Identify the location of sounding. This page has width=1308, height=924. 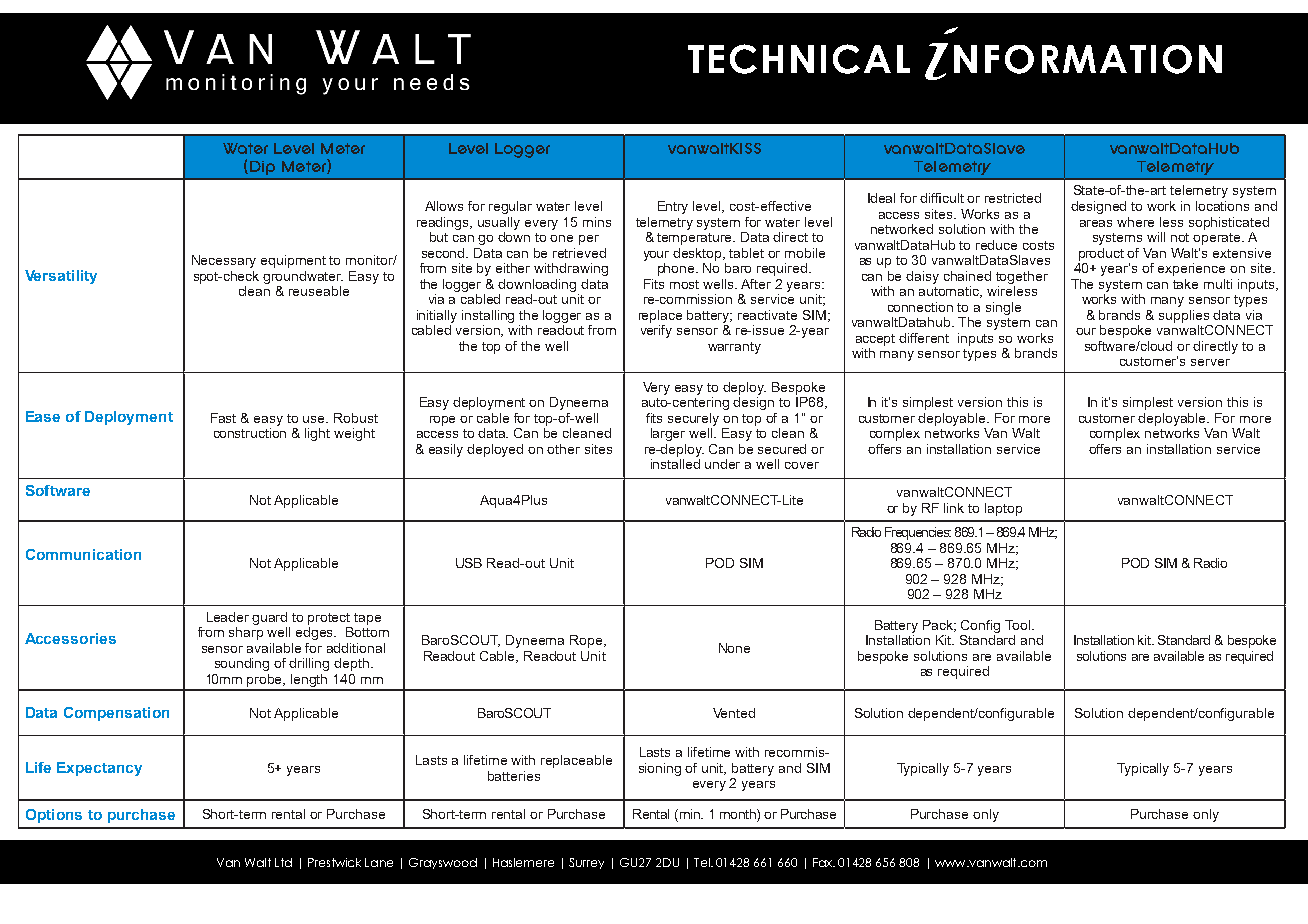
(242, 664).
